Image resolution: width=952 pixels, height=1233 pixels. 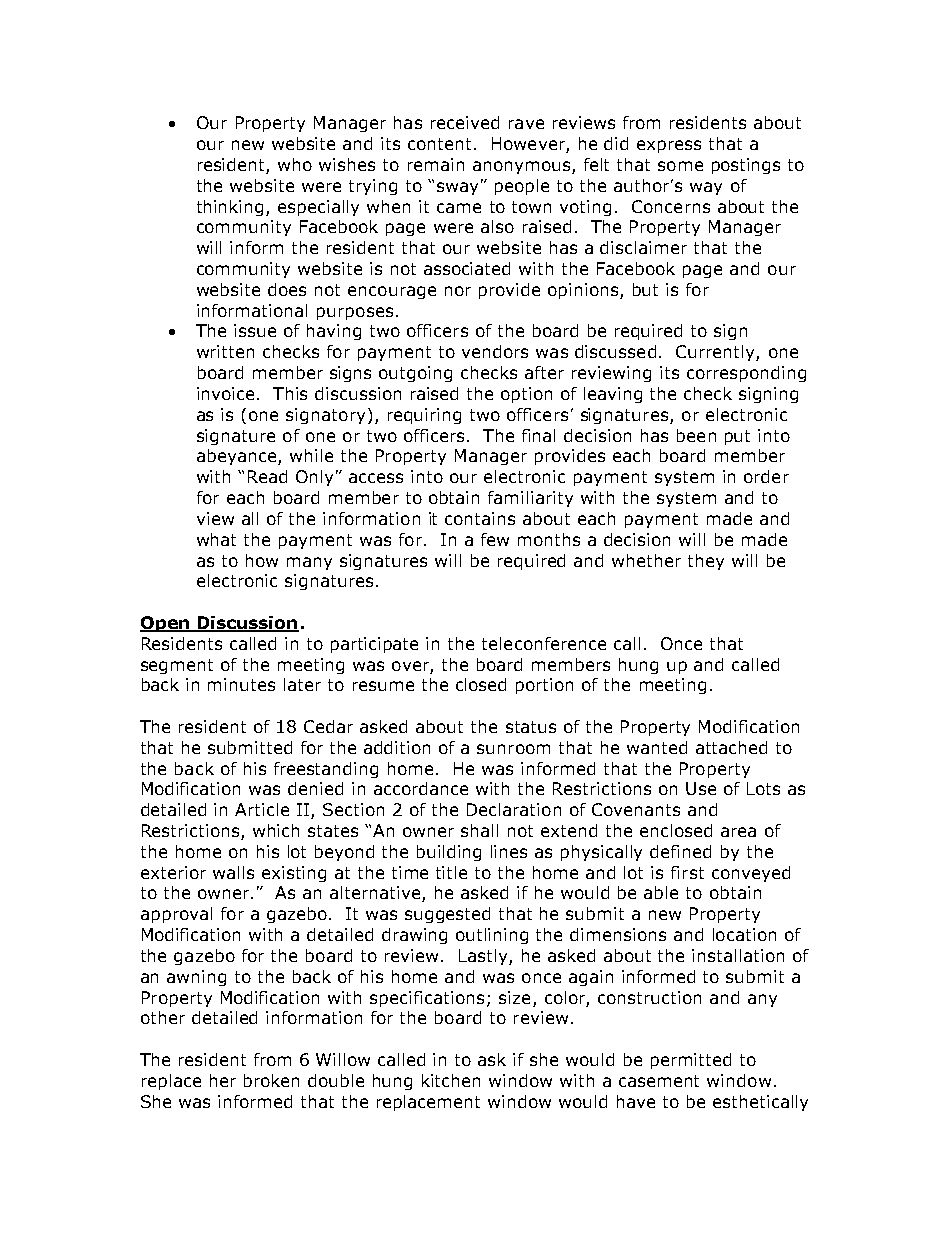 What do you see at coordinates (165, 624) in the screenshot?
I see `Open` at bounding box center [165, 624].
